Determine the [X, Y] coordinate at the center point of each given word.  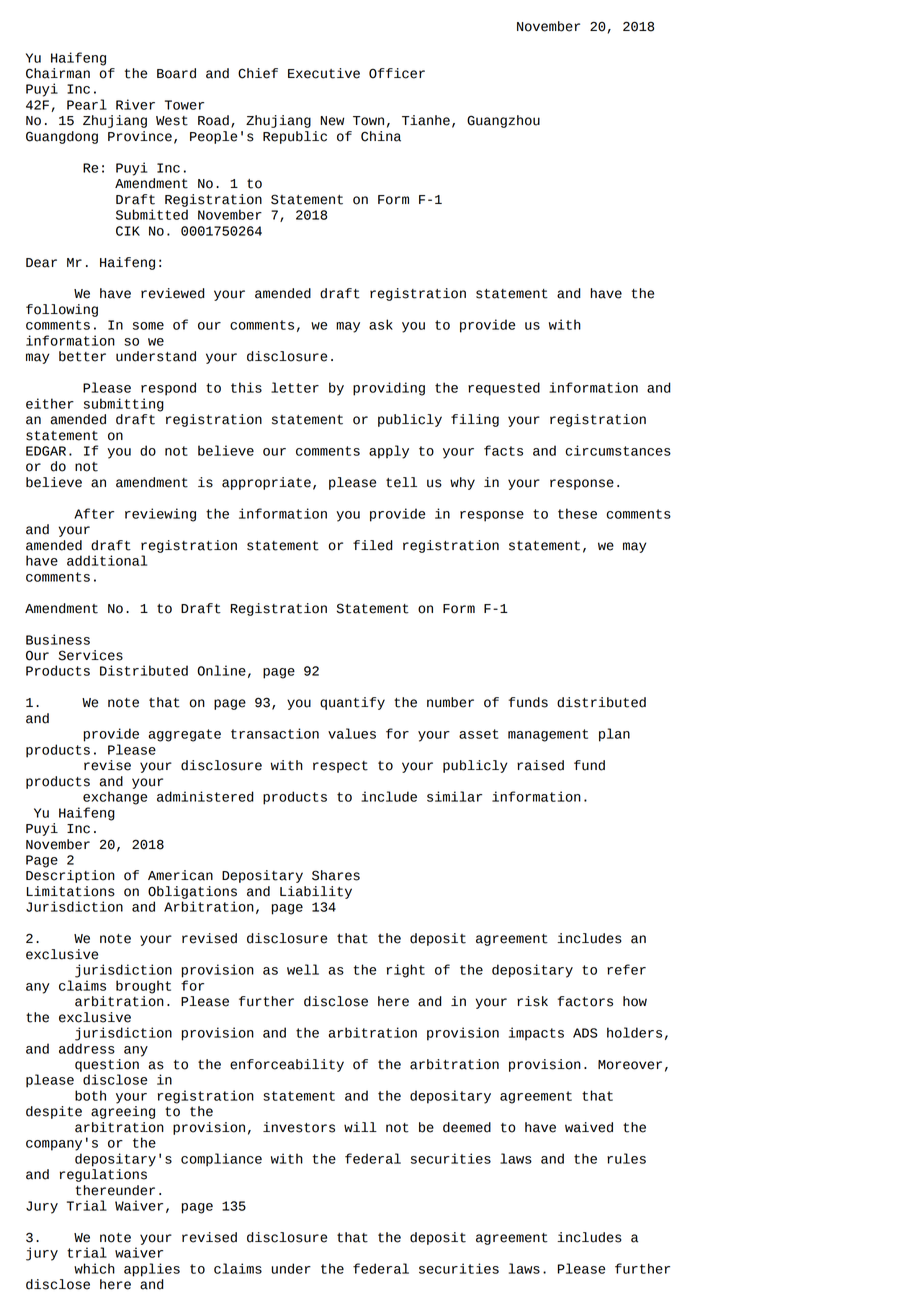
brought [143, 987]
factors [585, 1001]
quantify [352, 703]
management [548, 735]
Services [91, 655]
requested [504, 389]
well [303, 969]
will [360, 1127]
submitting [124, 405]
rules [626, 1158]
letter [295, 387]
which [94, 1268]
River [135, 104]
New [332, 121]
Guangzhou [503, 121]
